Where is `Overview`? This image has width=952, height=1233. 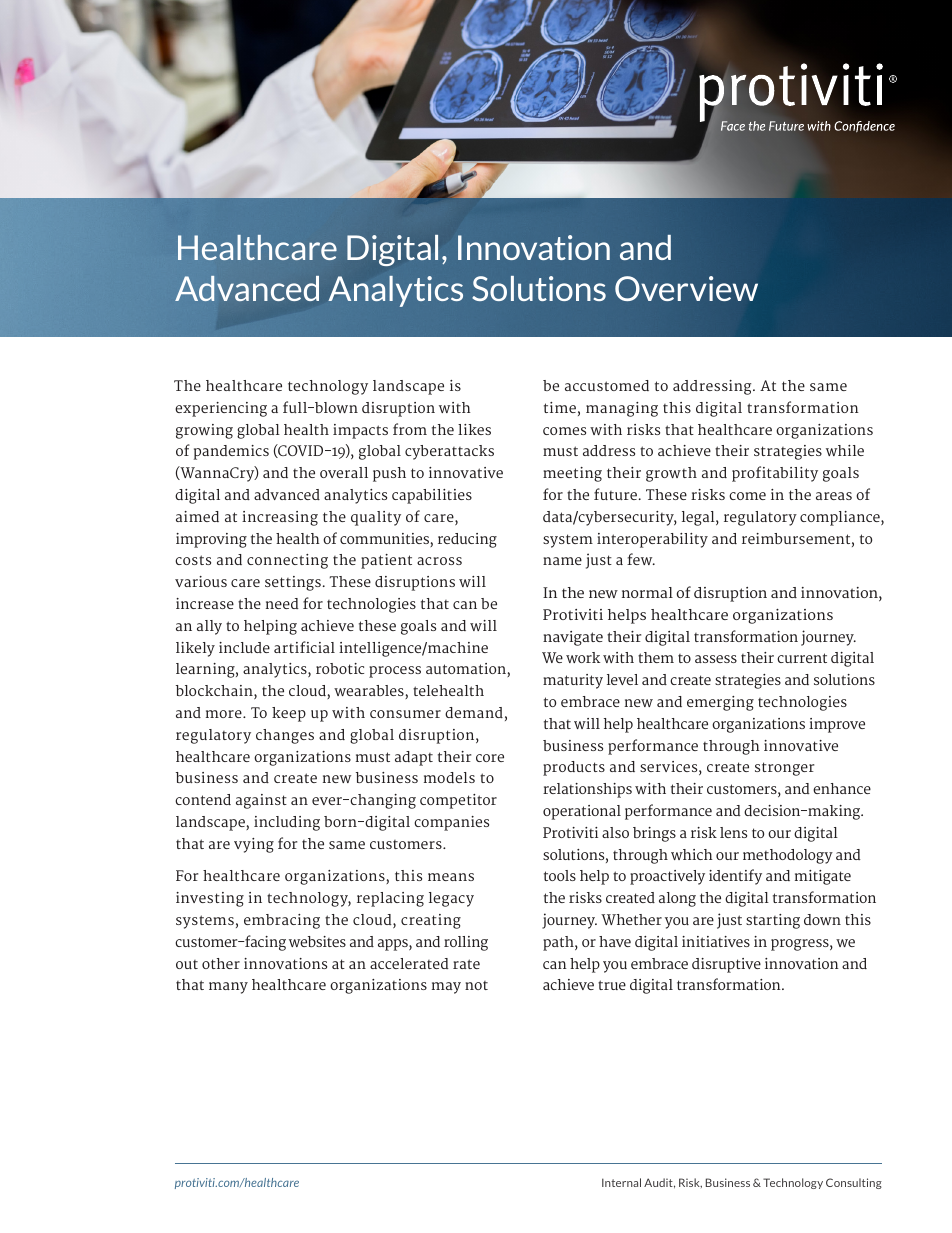
Overview is located at coordinates (686, 288).
